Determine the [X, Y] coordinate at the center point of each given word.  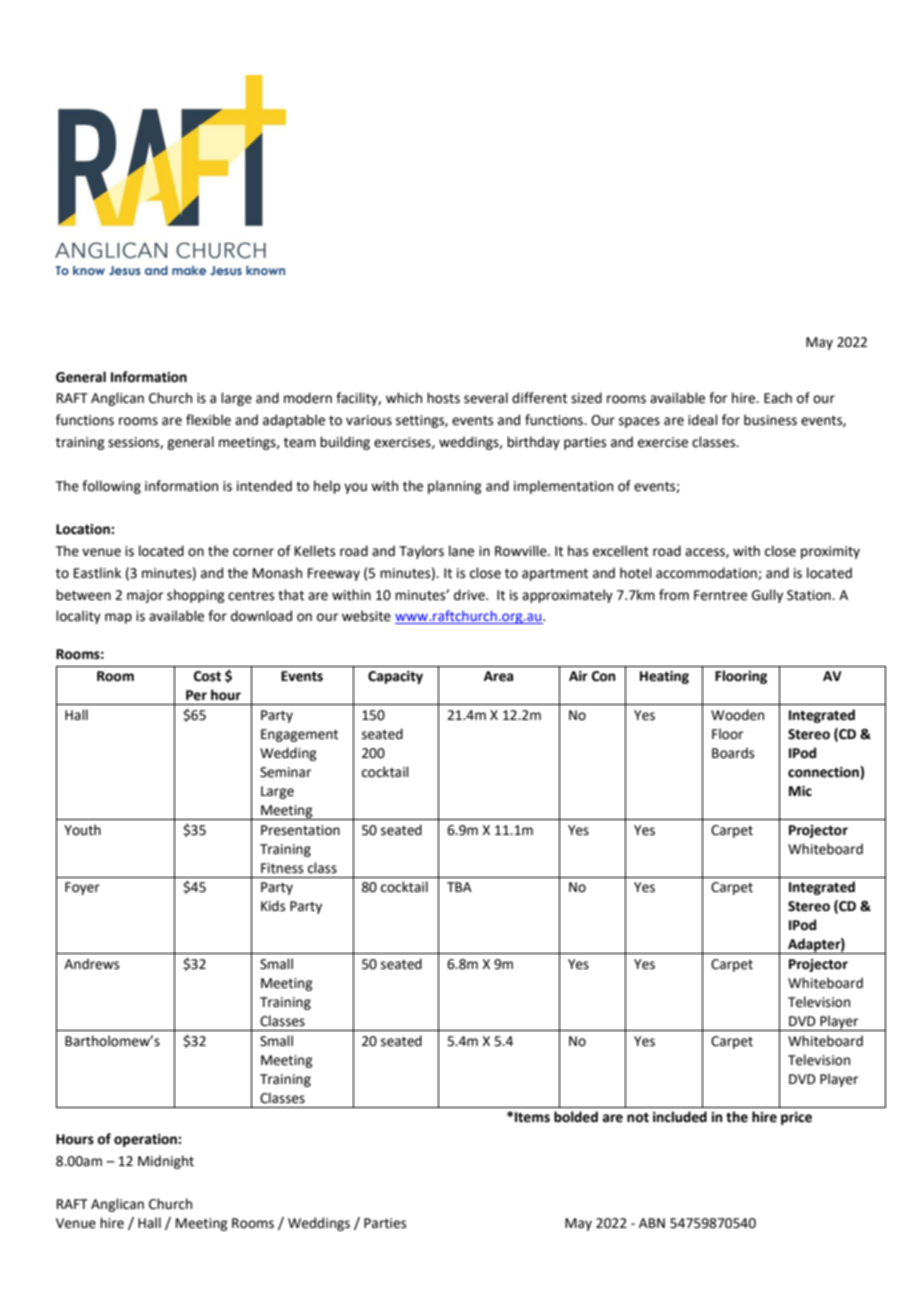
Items [532, 1117]
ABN [652, 1223]
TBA [459, 887]
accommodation [707, 573]
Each [778, 398]
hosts [443, 398]
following [111, 487]
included [680, 1117]
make [189, 270]
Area [498, 676]
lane [461, 551]
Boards [733, 753]
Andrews [91, 964]
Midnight [166, 1162]
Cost [207, 676]
